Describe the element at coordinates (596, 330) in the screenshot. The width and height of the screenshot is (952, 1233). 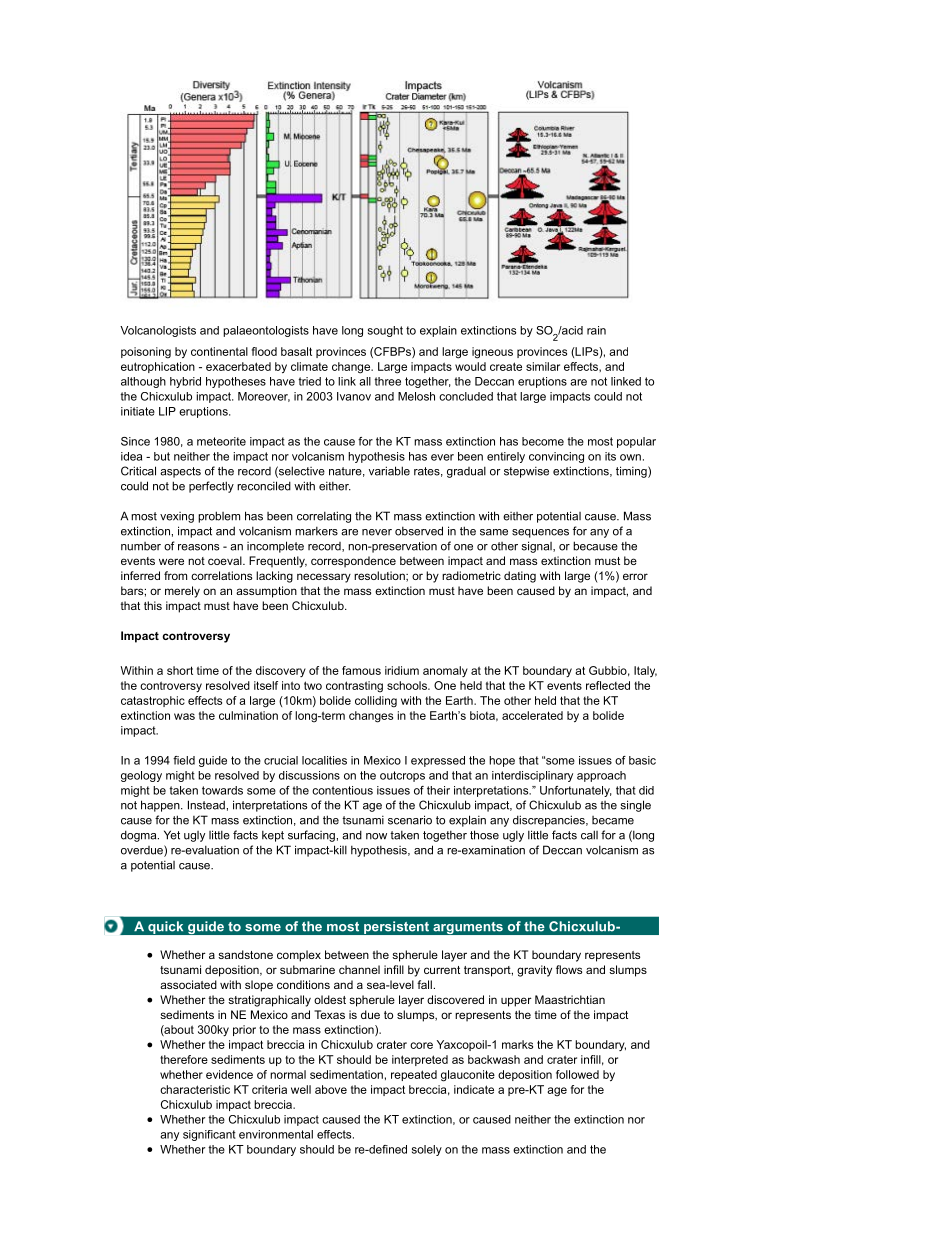
I see `rain` at that location.
